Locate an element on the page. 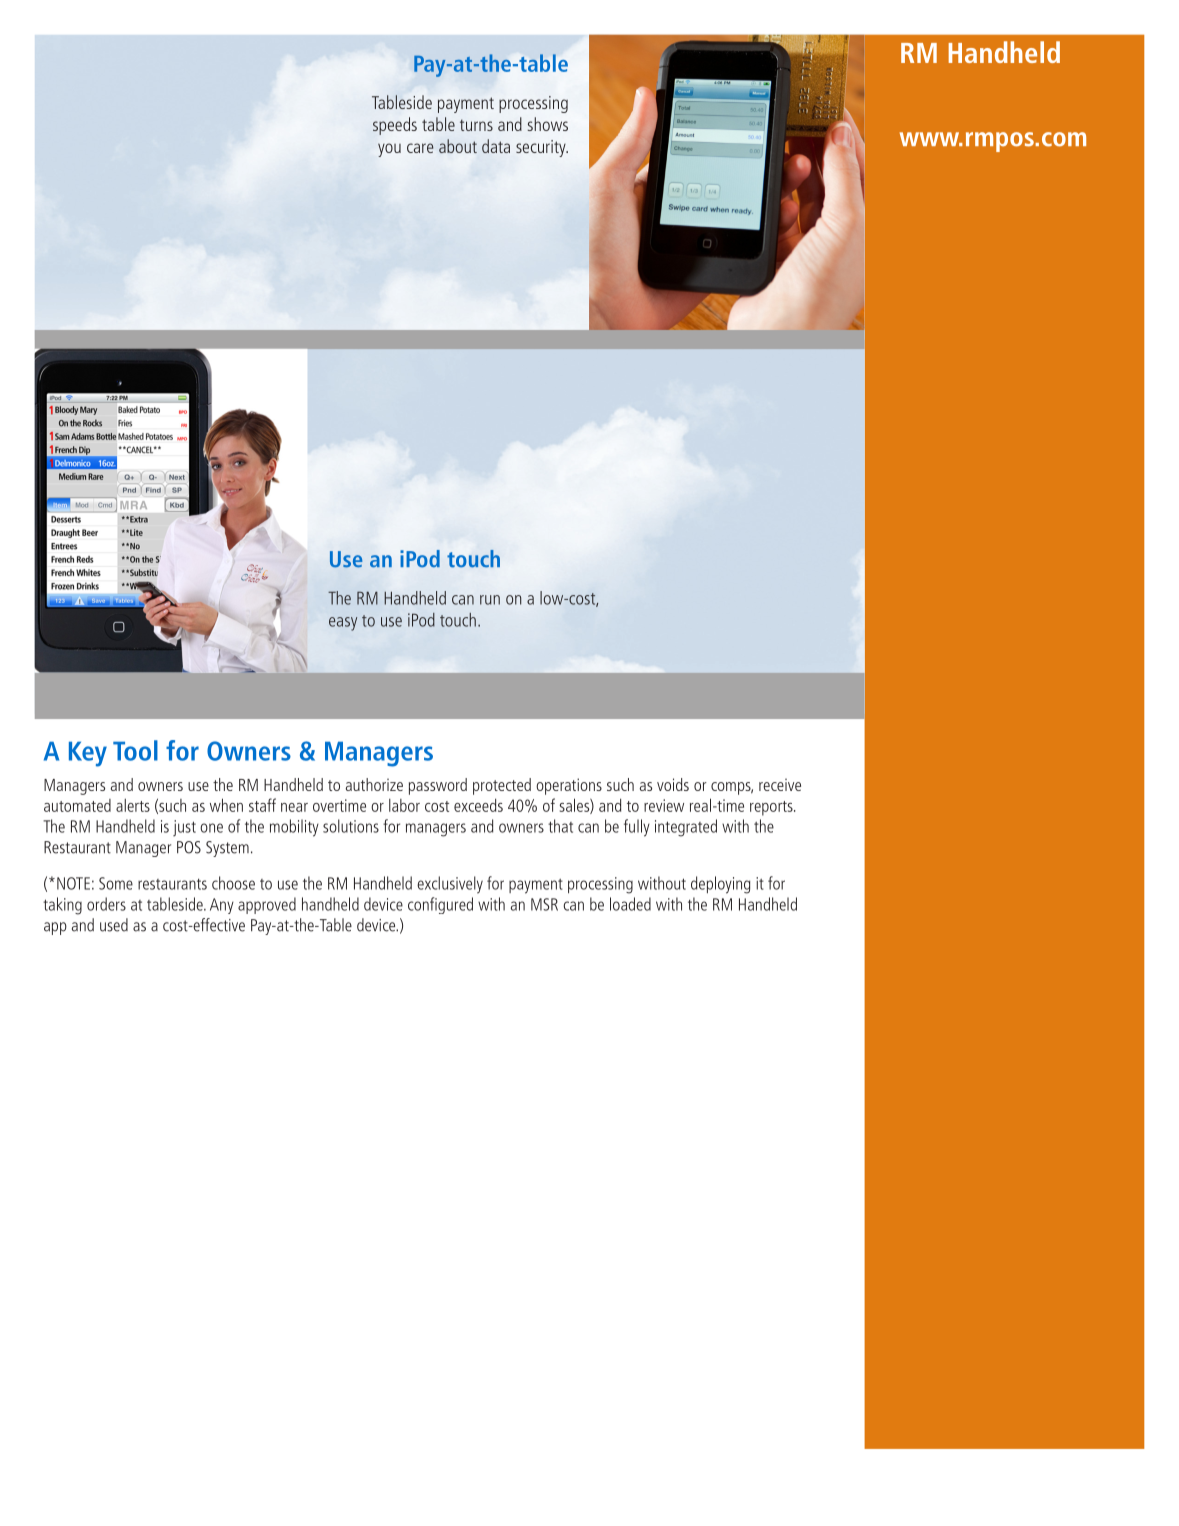 This document has height=1526, width=1179. configured is located at coordinates (440, 905).
